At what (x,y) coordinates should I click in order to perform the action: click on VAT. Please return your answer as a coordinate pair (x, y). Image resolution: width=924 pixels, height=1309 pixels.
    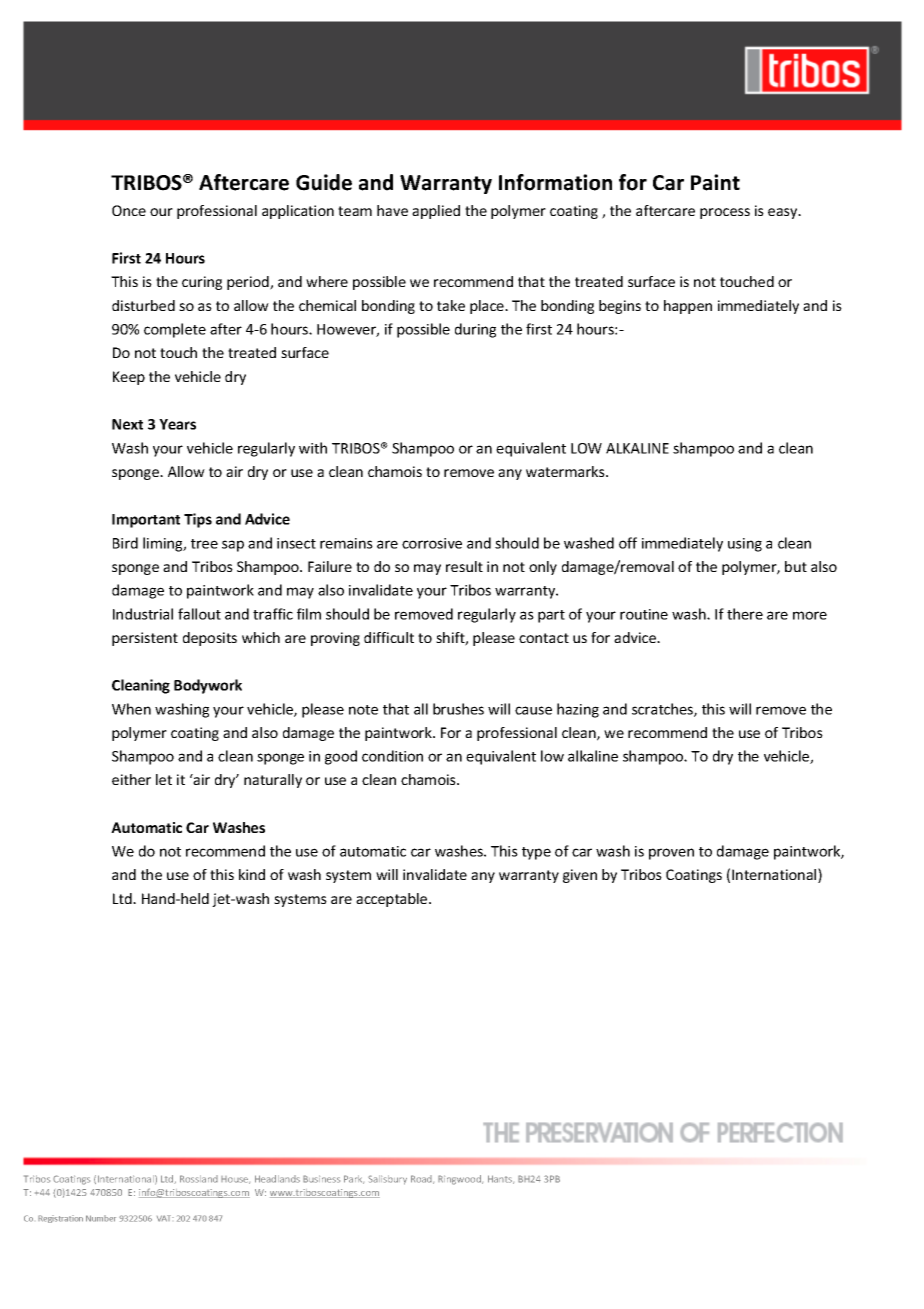
    Looking at the image, I should click on (165, 1218).
